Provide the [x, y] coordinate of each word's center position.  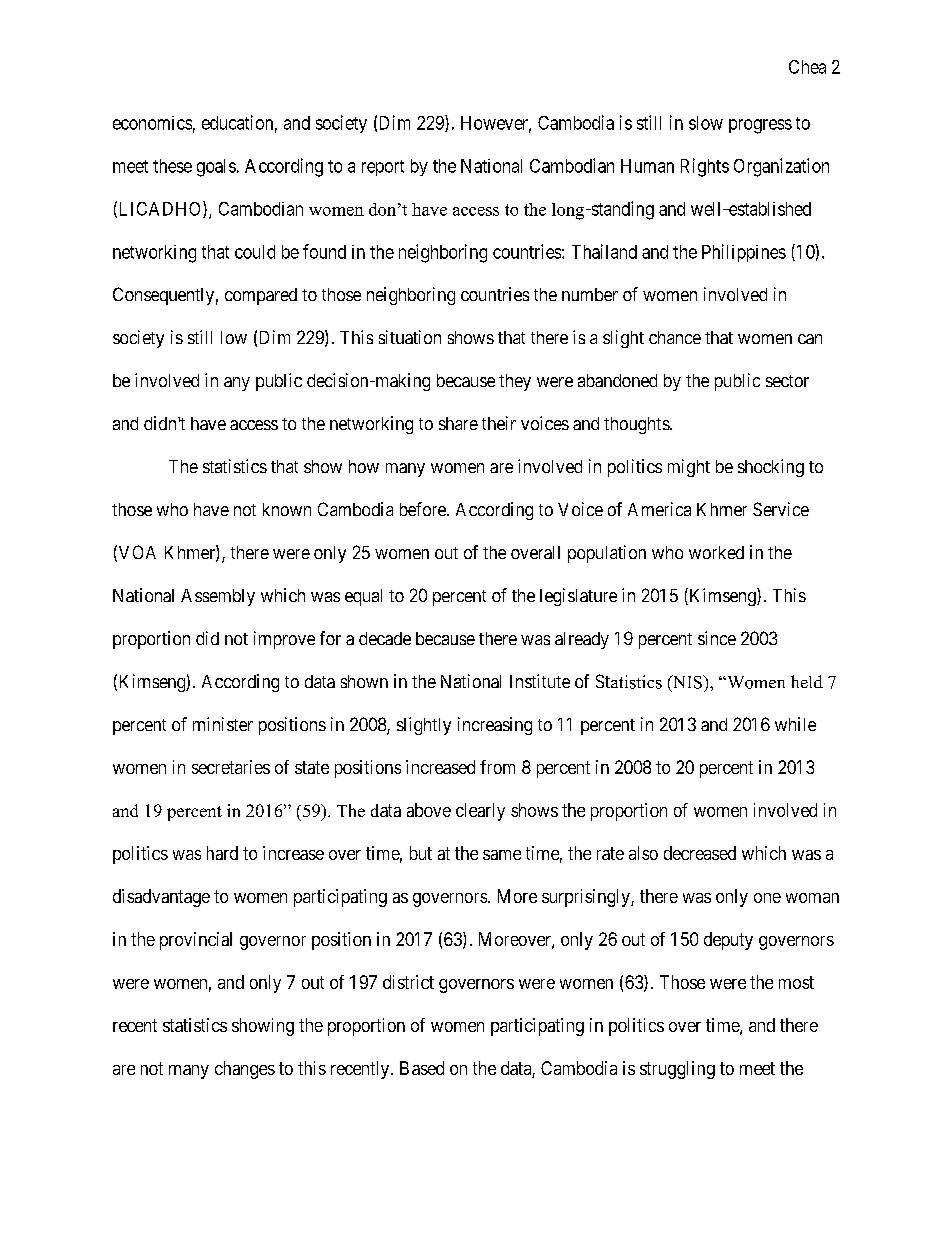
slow [706, 123]
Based [422, 1068]
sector [787, 381]
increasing [495, 726]
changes [245, 1070]
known [287, 509]
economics [152, 123]
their [499, 423]
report [383, 168]
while [795, 724]
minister [223, 724]
